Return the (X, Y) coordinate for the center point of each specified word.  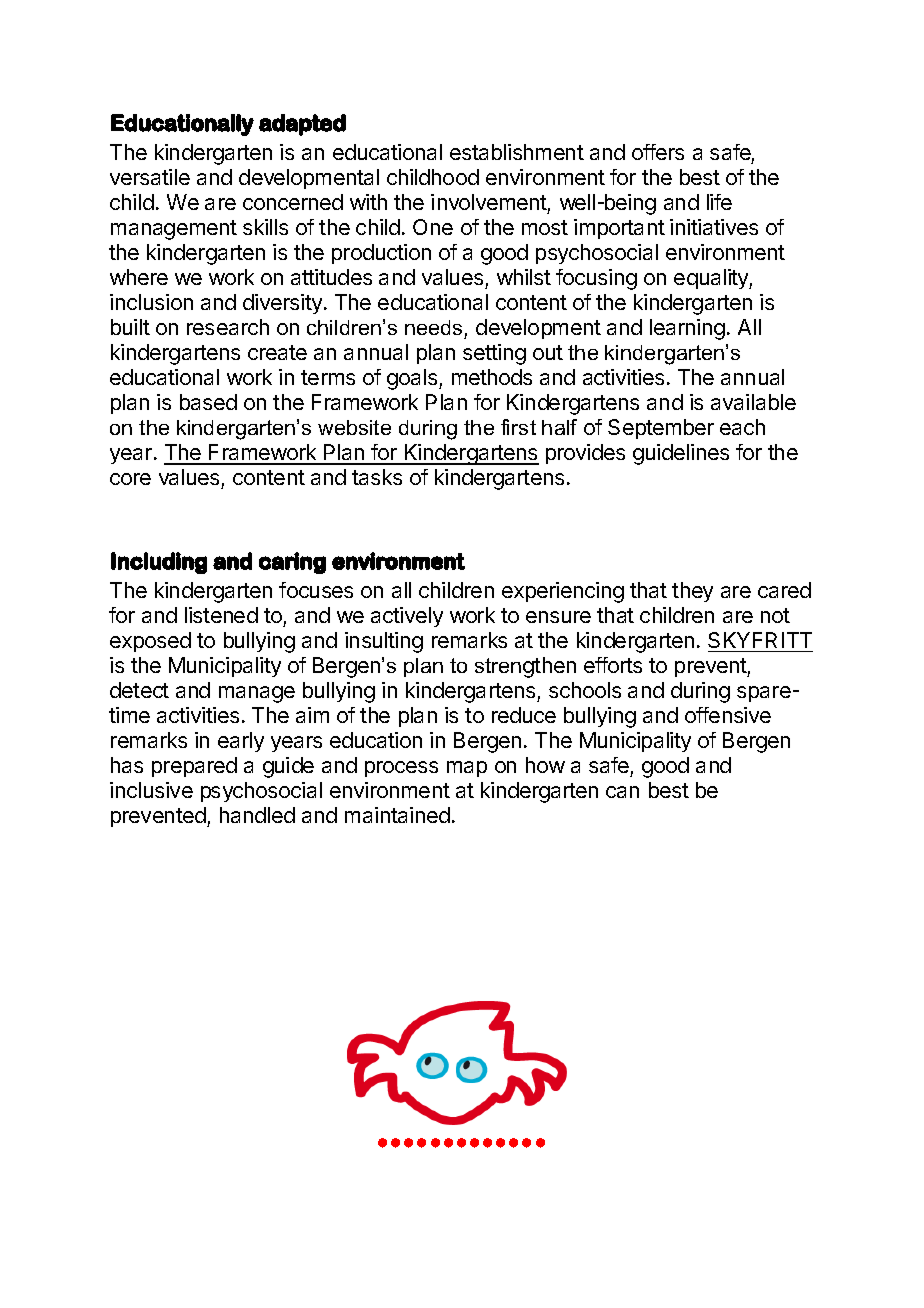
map (467, 769)
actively (407, 617)
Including (159, 563)
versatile (150, 177)
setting (494, 354)
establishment (517, 152)
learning (687, 329)
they (692, 592)
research (228, 327)
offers (658, 152)
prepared (194, 767)
